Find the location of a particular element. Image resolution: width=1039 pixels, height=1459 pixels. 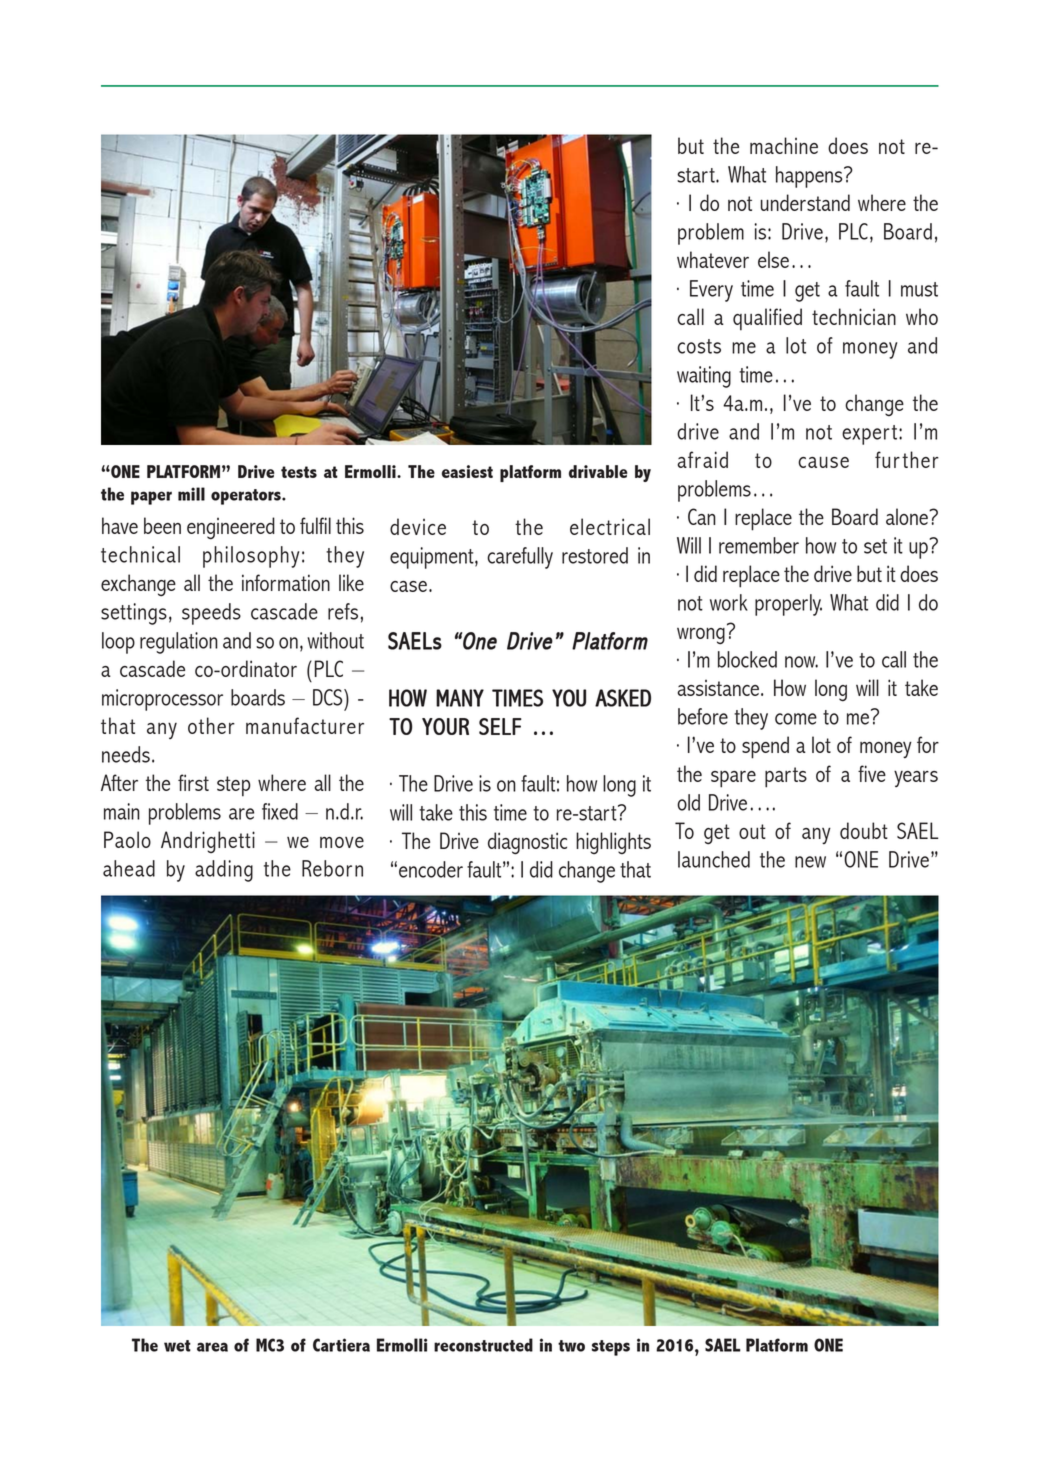

SELF is located at coordinates (500, 726).
